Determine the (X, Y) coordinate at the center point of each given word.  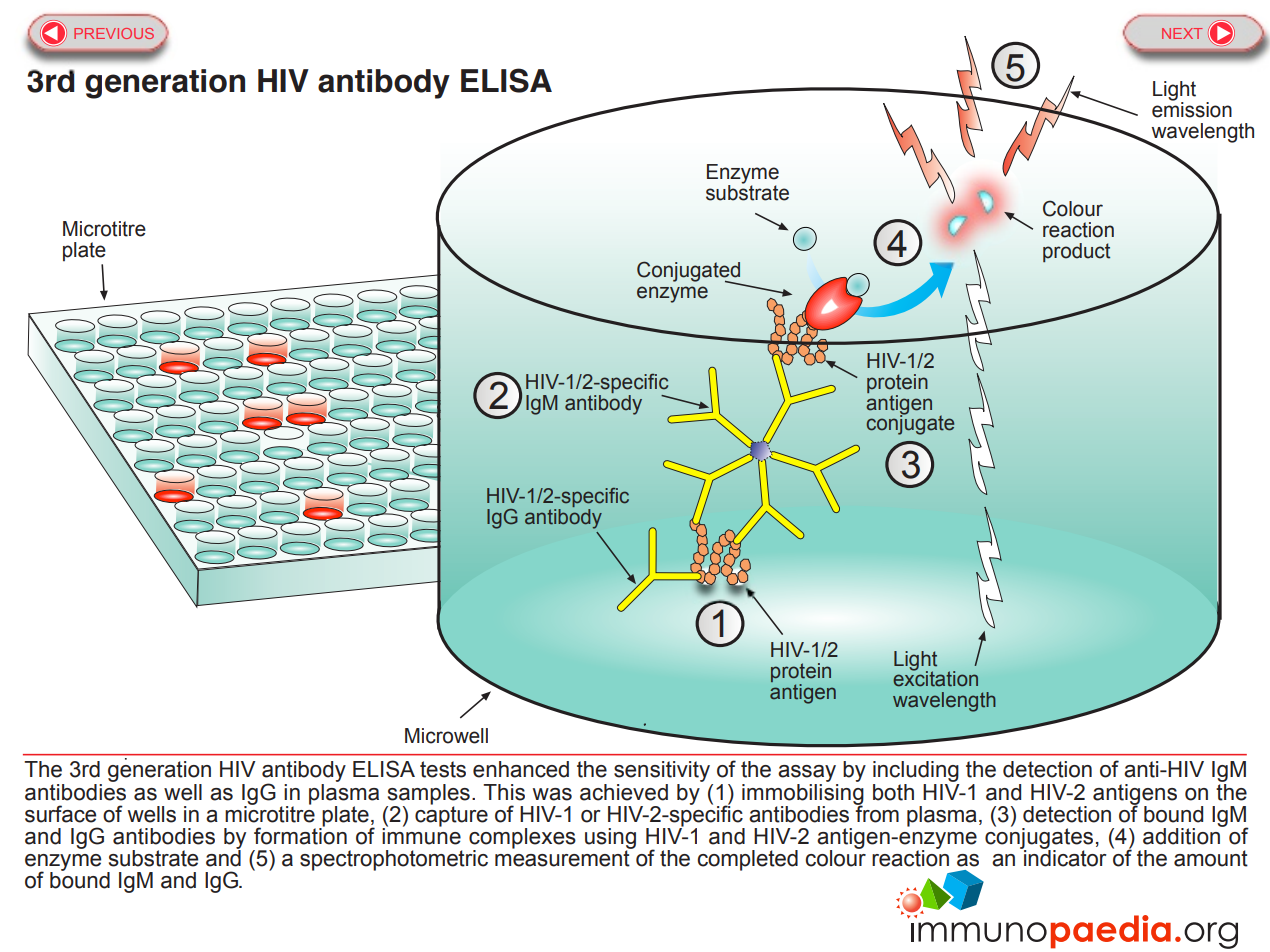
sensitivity (662, 771)
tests (443, 769)
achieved (624, 792)
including (916, 771)
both (893, 792)
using (610, 839)
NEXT (1182, 33)
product (1076, 253)
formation (300, 835)
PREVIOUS (114, 33)
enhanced (521, 769)
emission (1192, 108)
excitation (935, 678)
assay (807, 773)
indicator (1064, 857)
